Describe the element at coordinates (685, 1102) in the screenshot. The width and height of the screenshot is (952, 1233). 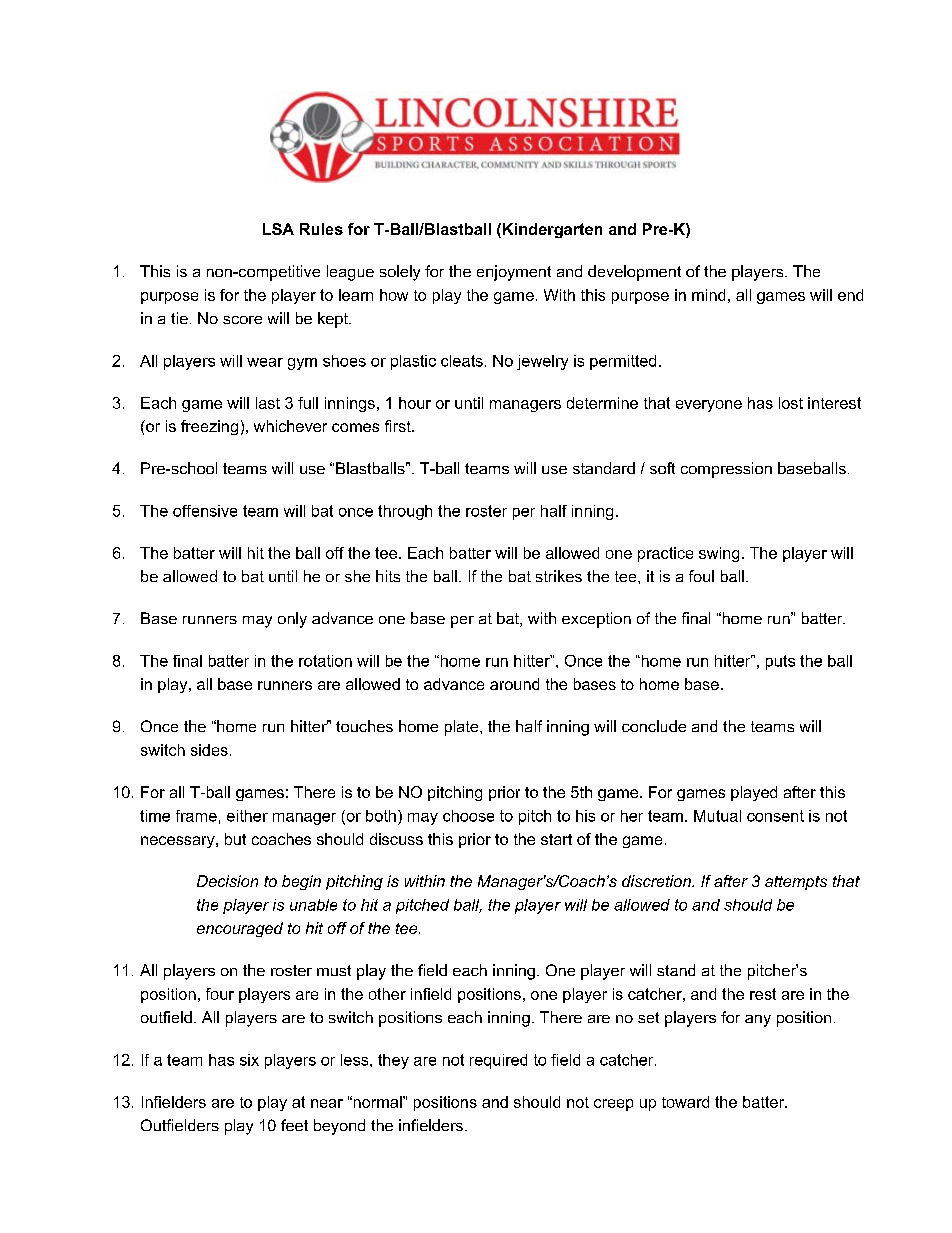
I see `toward` at that location.
